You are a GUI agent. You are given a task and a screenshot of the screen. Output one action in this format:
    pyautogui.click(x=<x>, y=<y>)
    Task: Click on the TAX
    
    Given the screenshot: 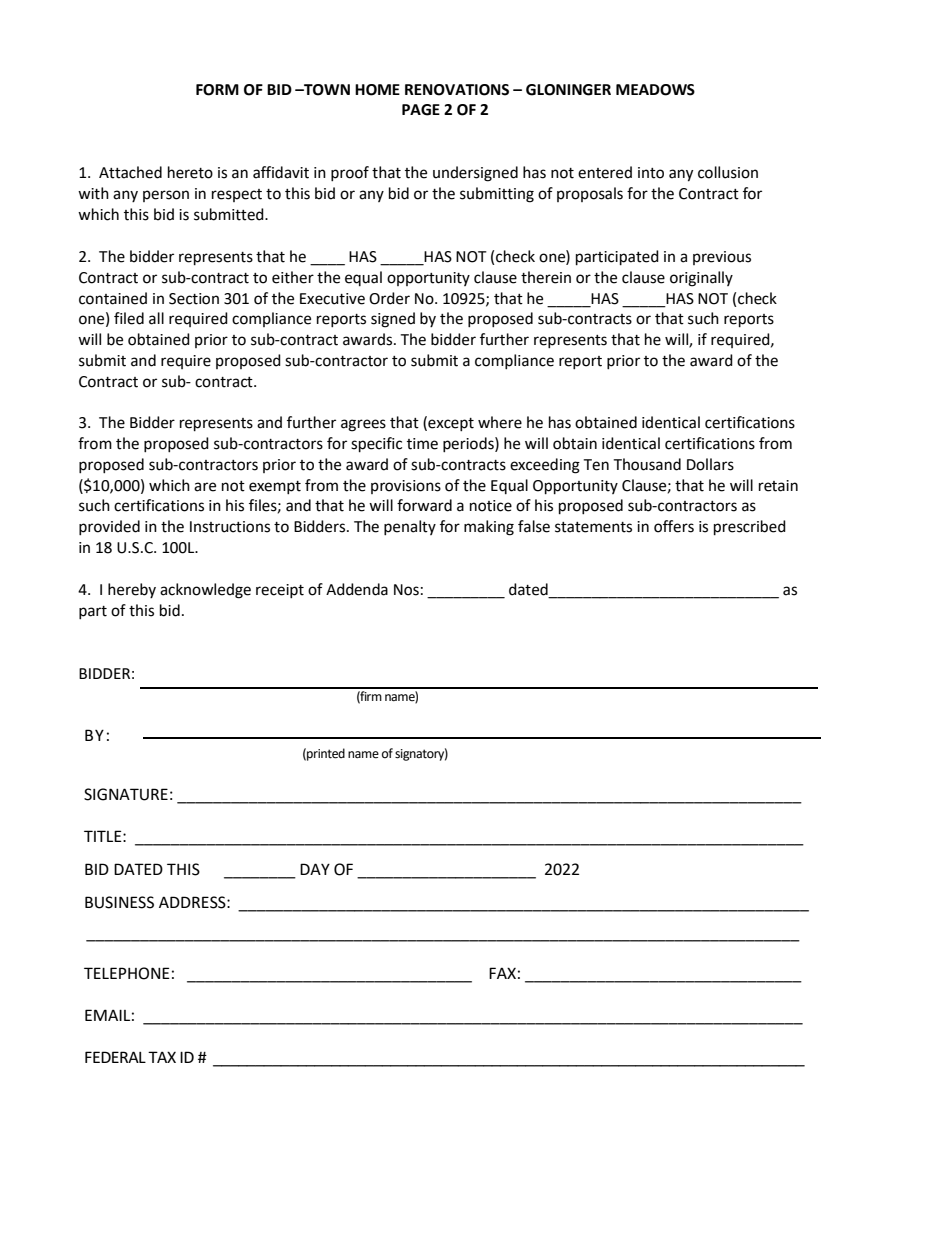 What is the action you would take?
    pyautogui.click(x=162, y=1057)
